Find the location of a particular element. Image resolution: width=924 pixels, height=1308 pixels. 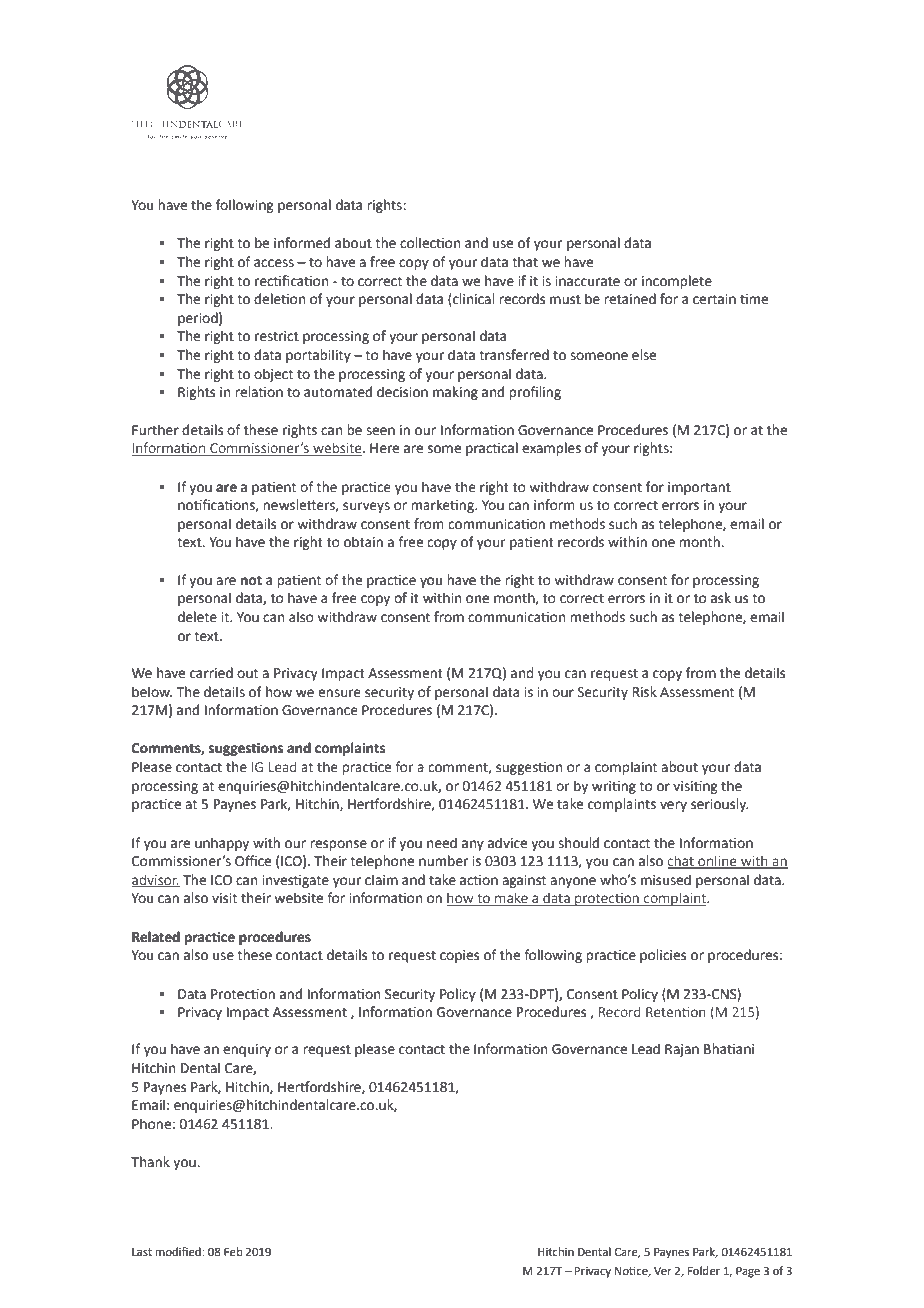

obtain is located at coordinates (363, 542).
